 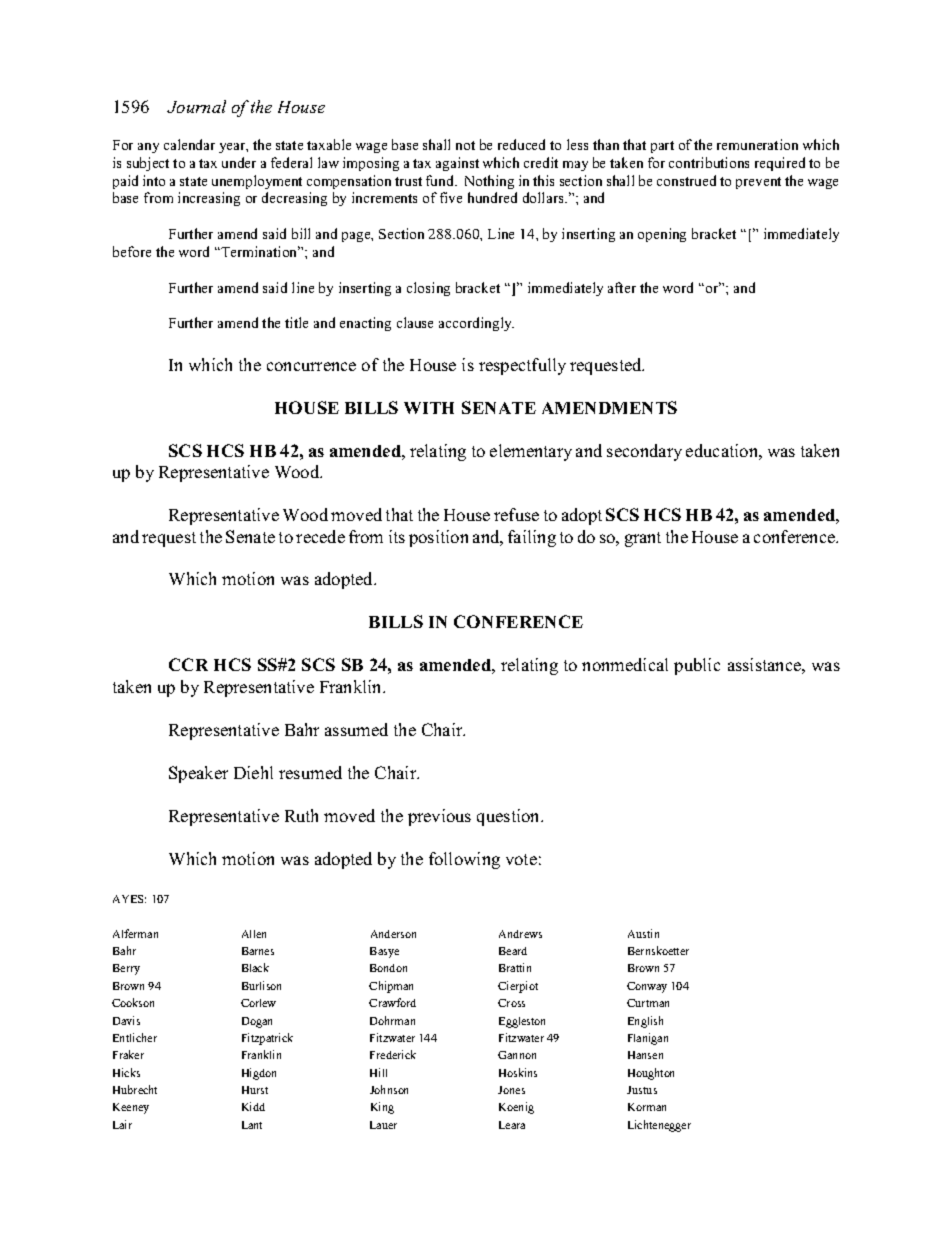 What do you see at coordinates (697, 666) in the screenshot?
I see `public` at bounding box center [697, 666].
